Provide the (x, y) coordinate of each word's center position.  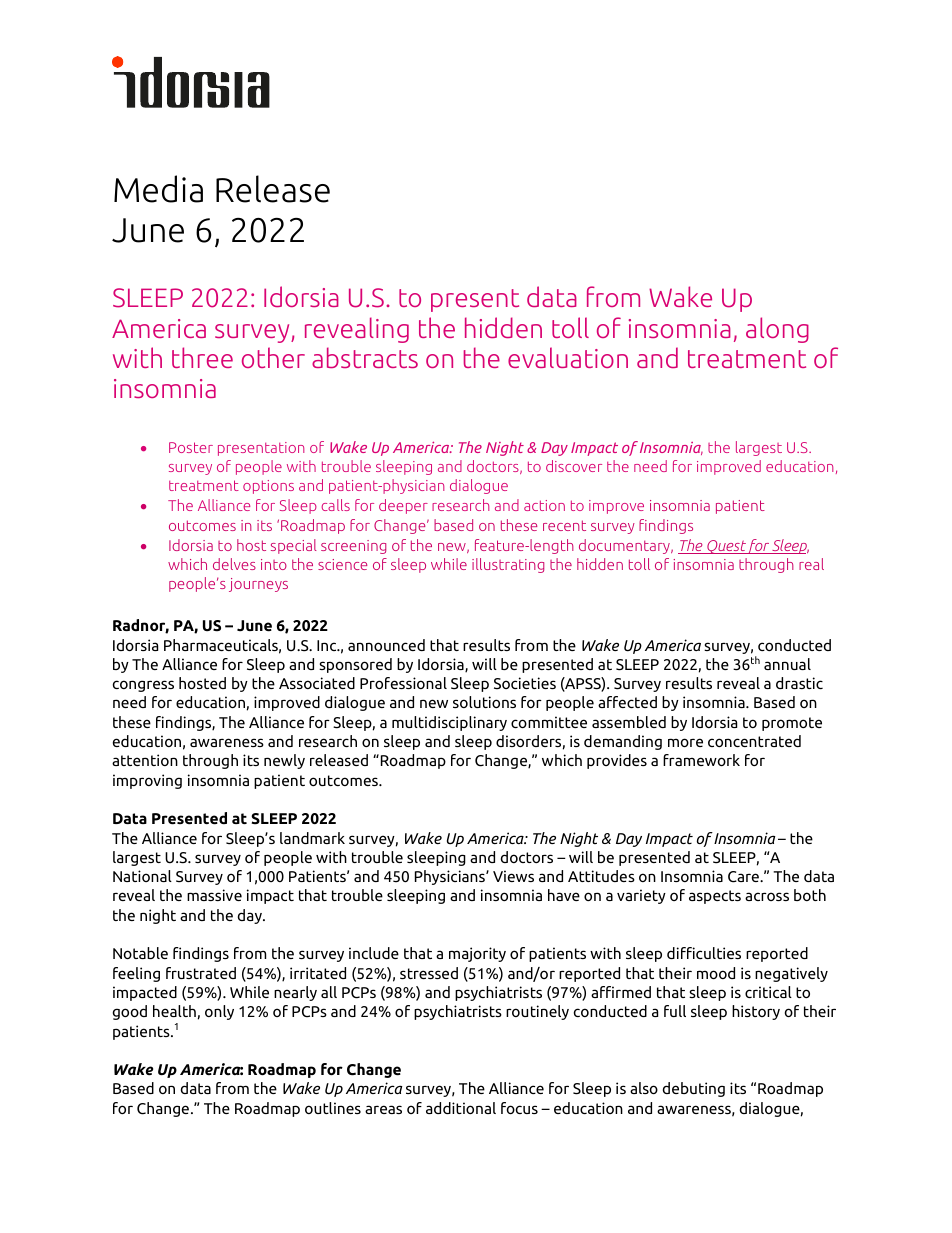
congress (143, 686)
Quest (726, 547)
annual (787, 664)
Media (158, 189)
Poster (191, 447)
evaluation (568, 357)
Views (513, 876)
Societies (525, 683)
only (219, 1012)
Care (744, 877)
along (777, 330)
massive (214, 895)
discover (574, 466)
